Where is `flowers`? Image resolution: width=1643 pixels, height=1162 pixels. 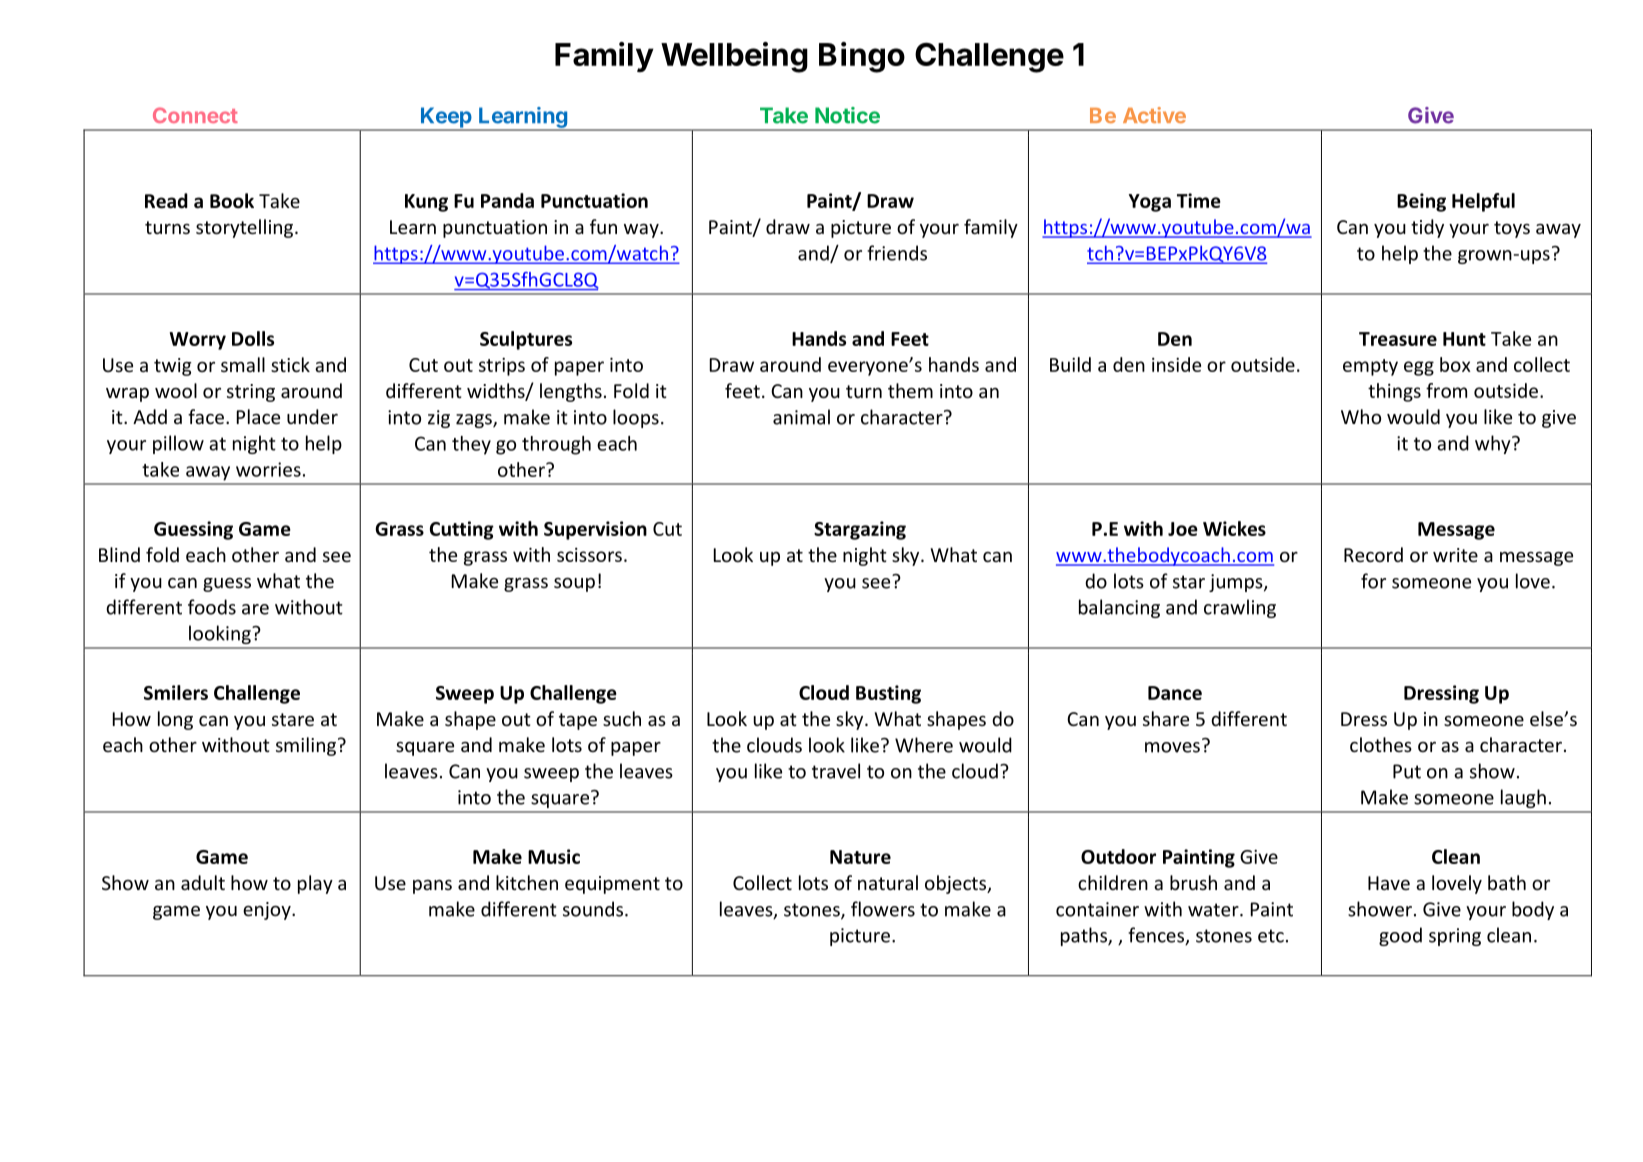 flowers is located at coordinates (883, 909).
